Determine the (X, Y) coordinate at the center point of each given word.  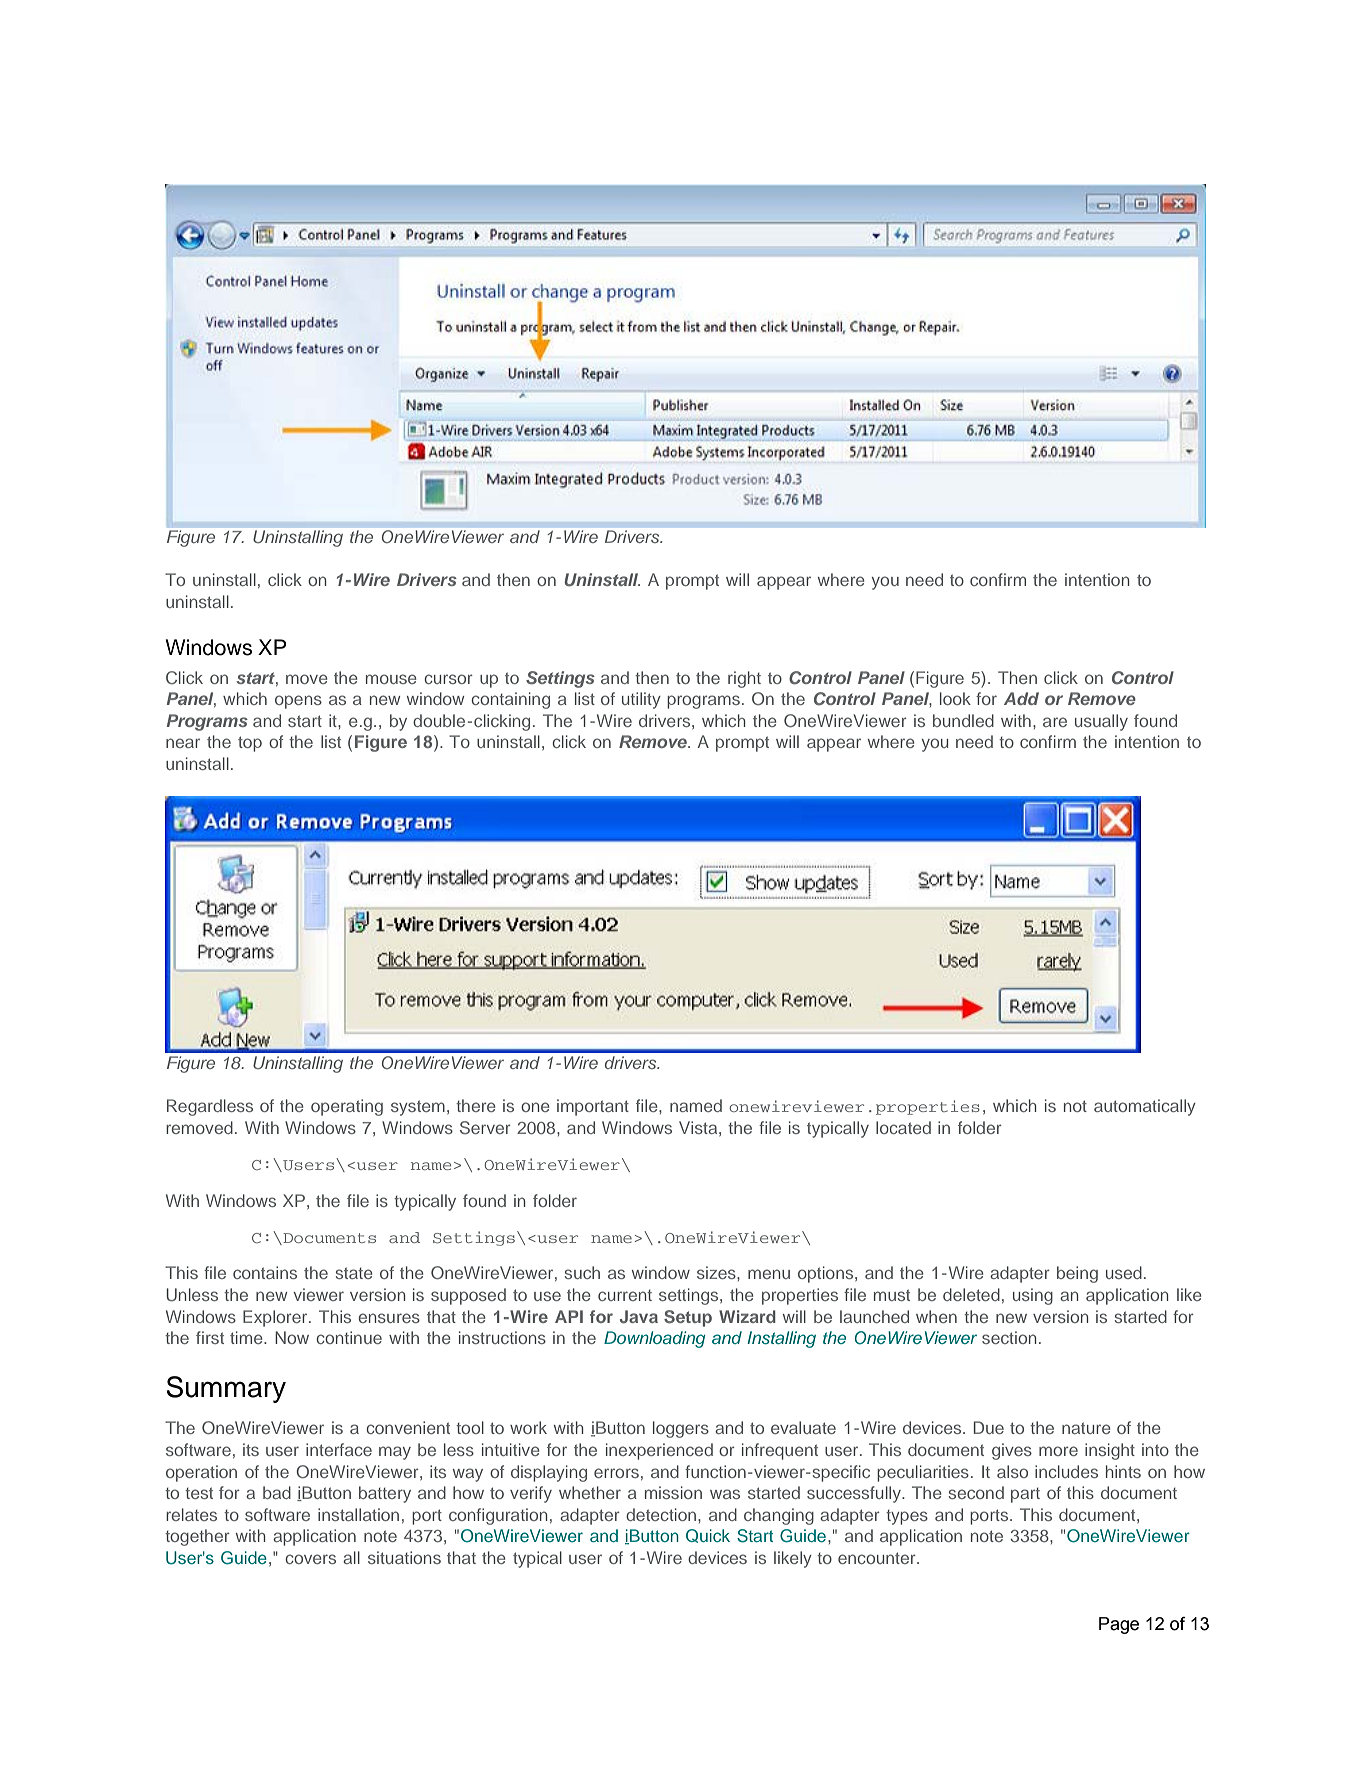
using (1033, 1296)
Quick (708, 1536)
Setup (688, 1318)
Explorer (276, 1318)
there (476, 1105)
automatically (1145, 1107)
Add (1021, 698)
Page (1119, 1625)
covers (310, 1559)
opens (298, 702)
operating (347, 1107)
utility (641, 700)
